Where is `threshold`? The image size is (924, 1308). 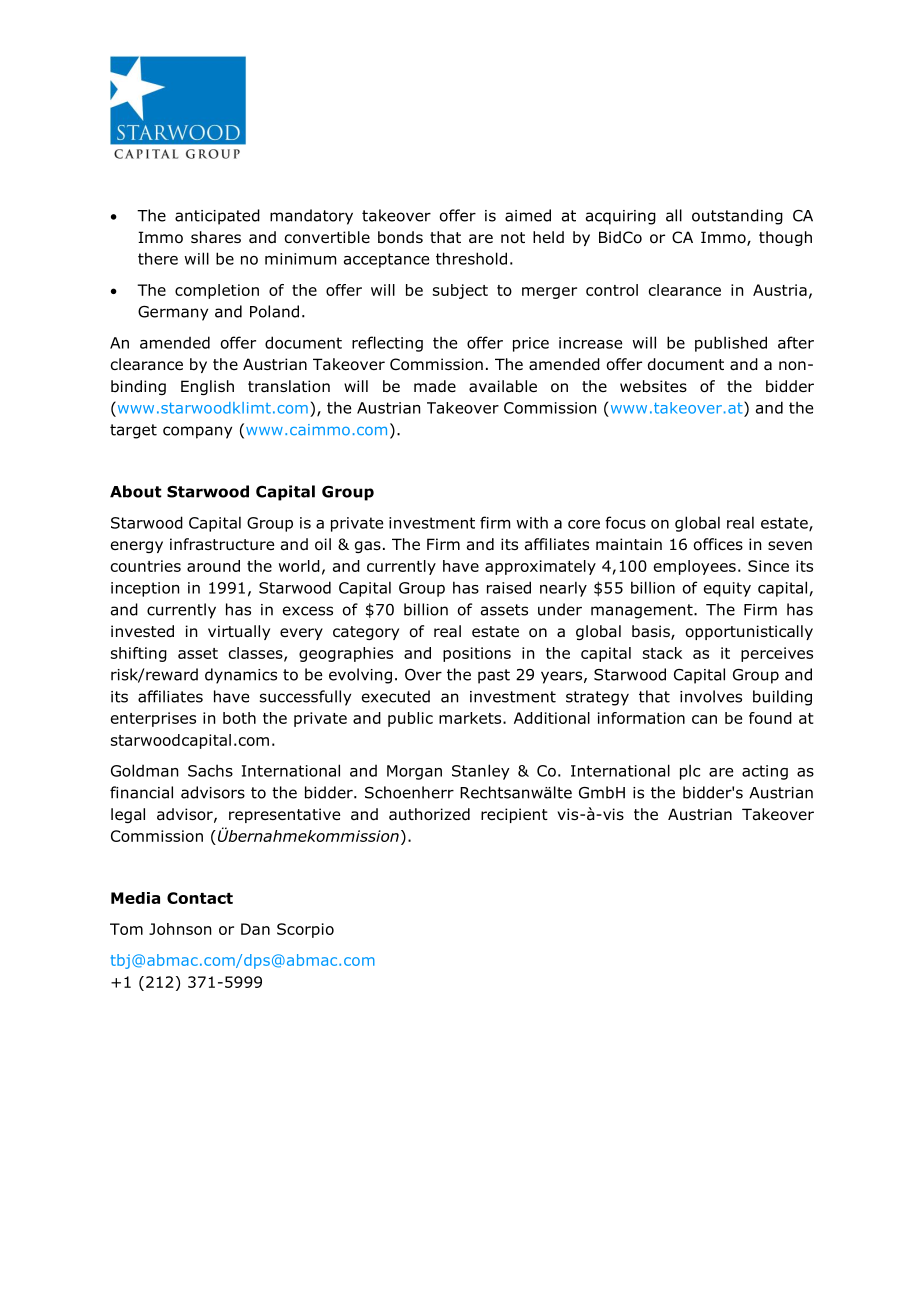 threshold is located at coordinates (471, 258).
